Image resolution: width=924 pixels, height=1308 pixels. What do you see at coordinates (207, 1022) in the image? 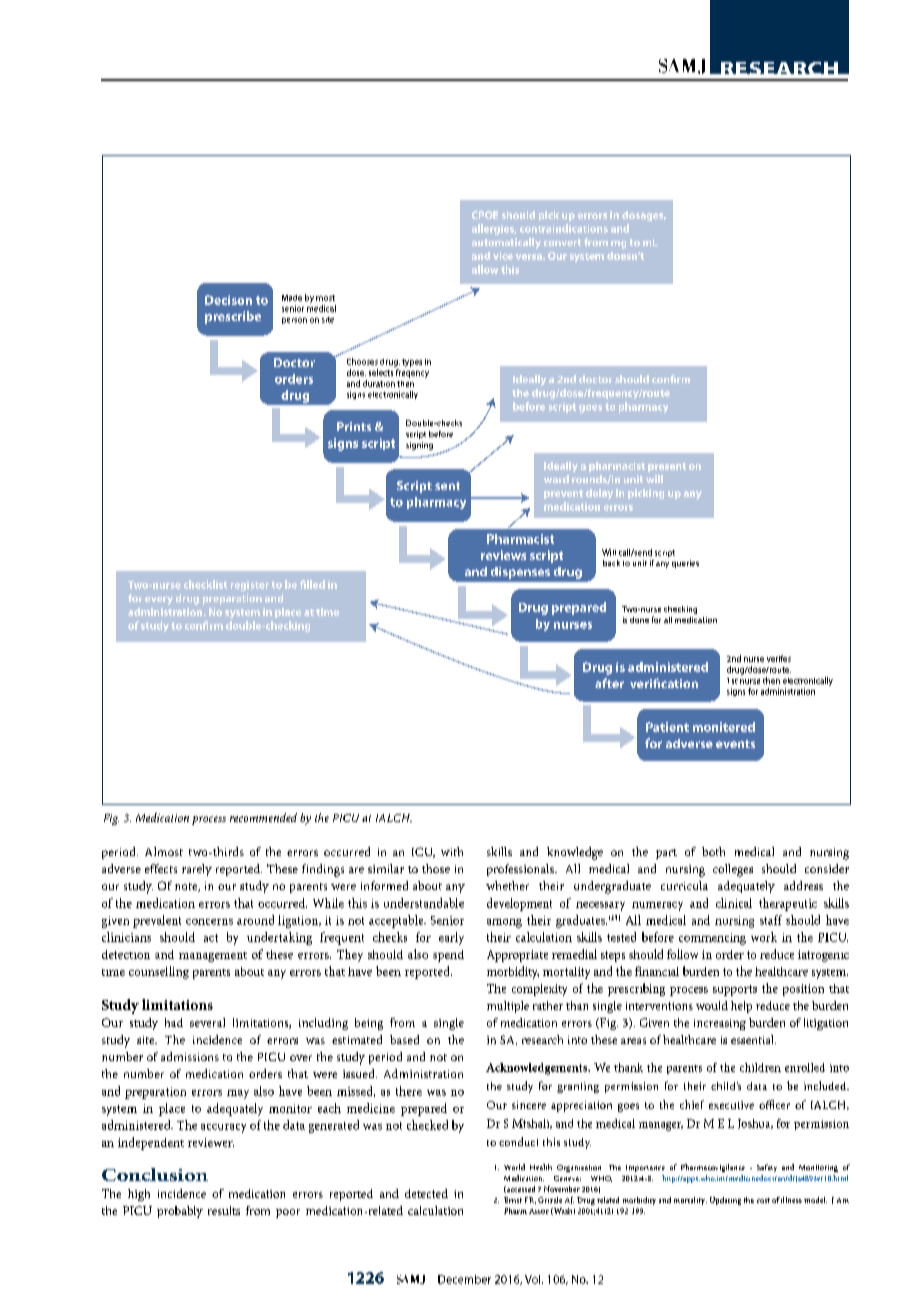
I see `several` at bounding box center [207, 1022].
